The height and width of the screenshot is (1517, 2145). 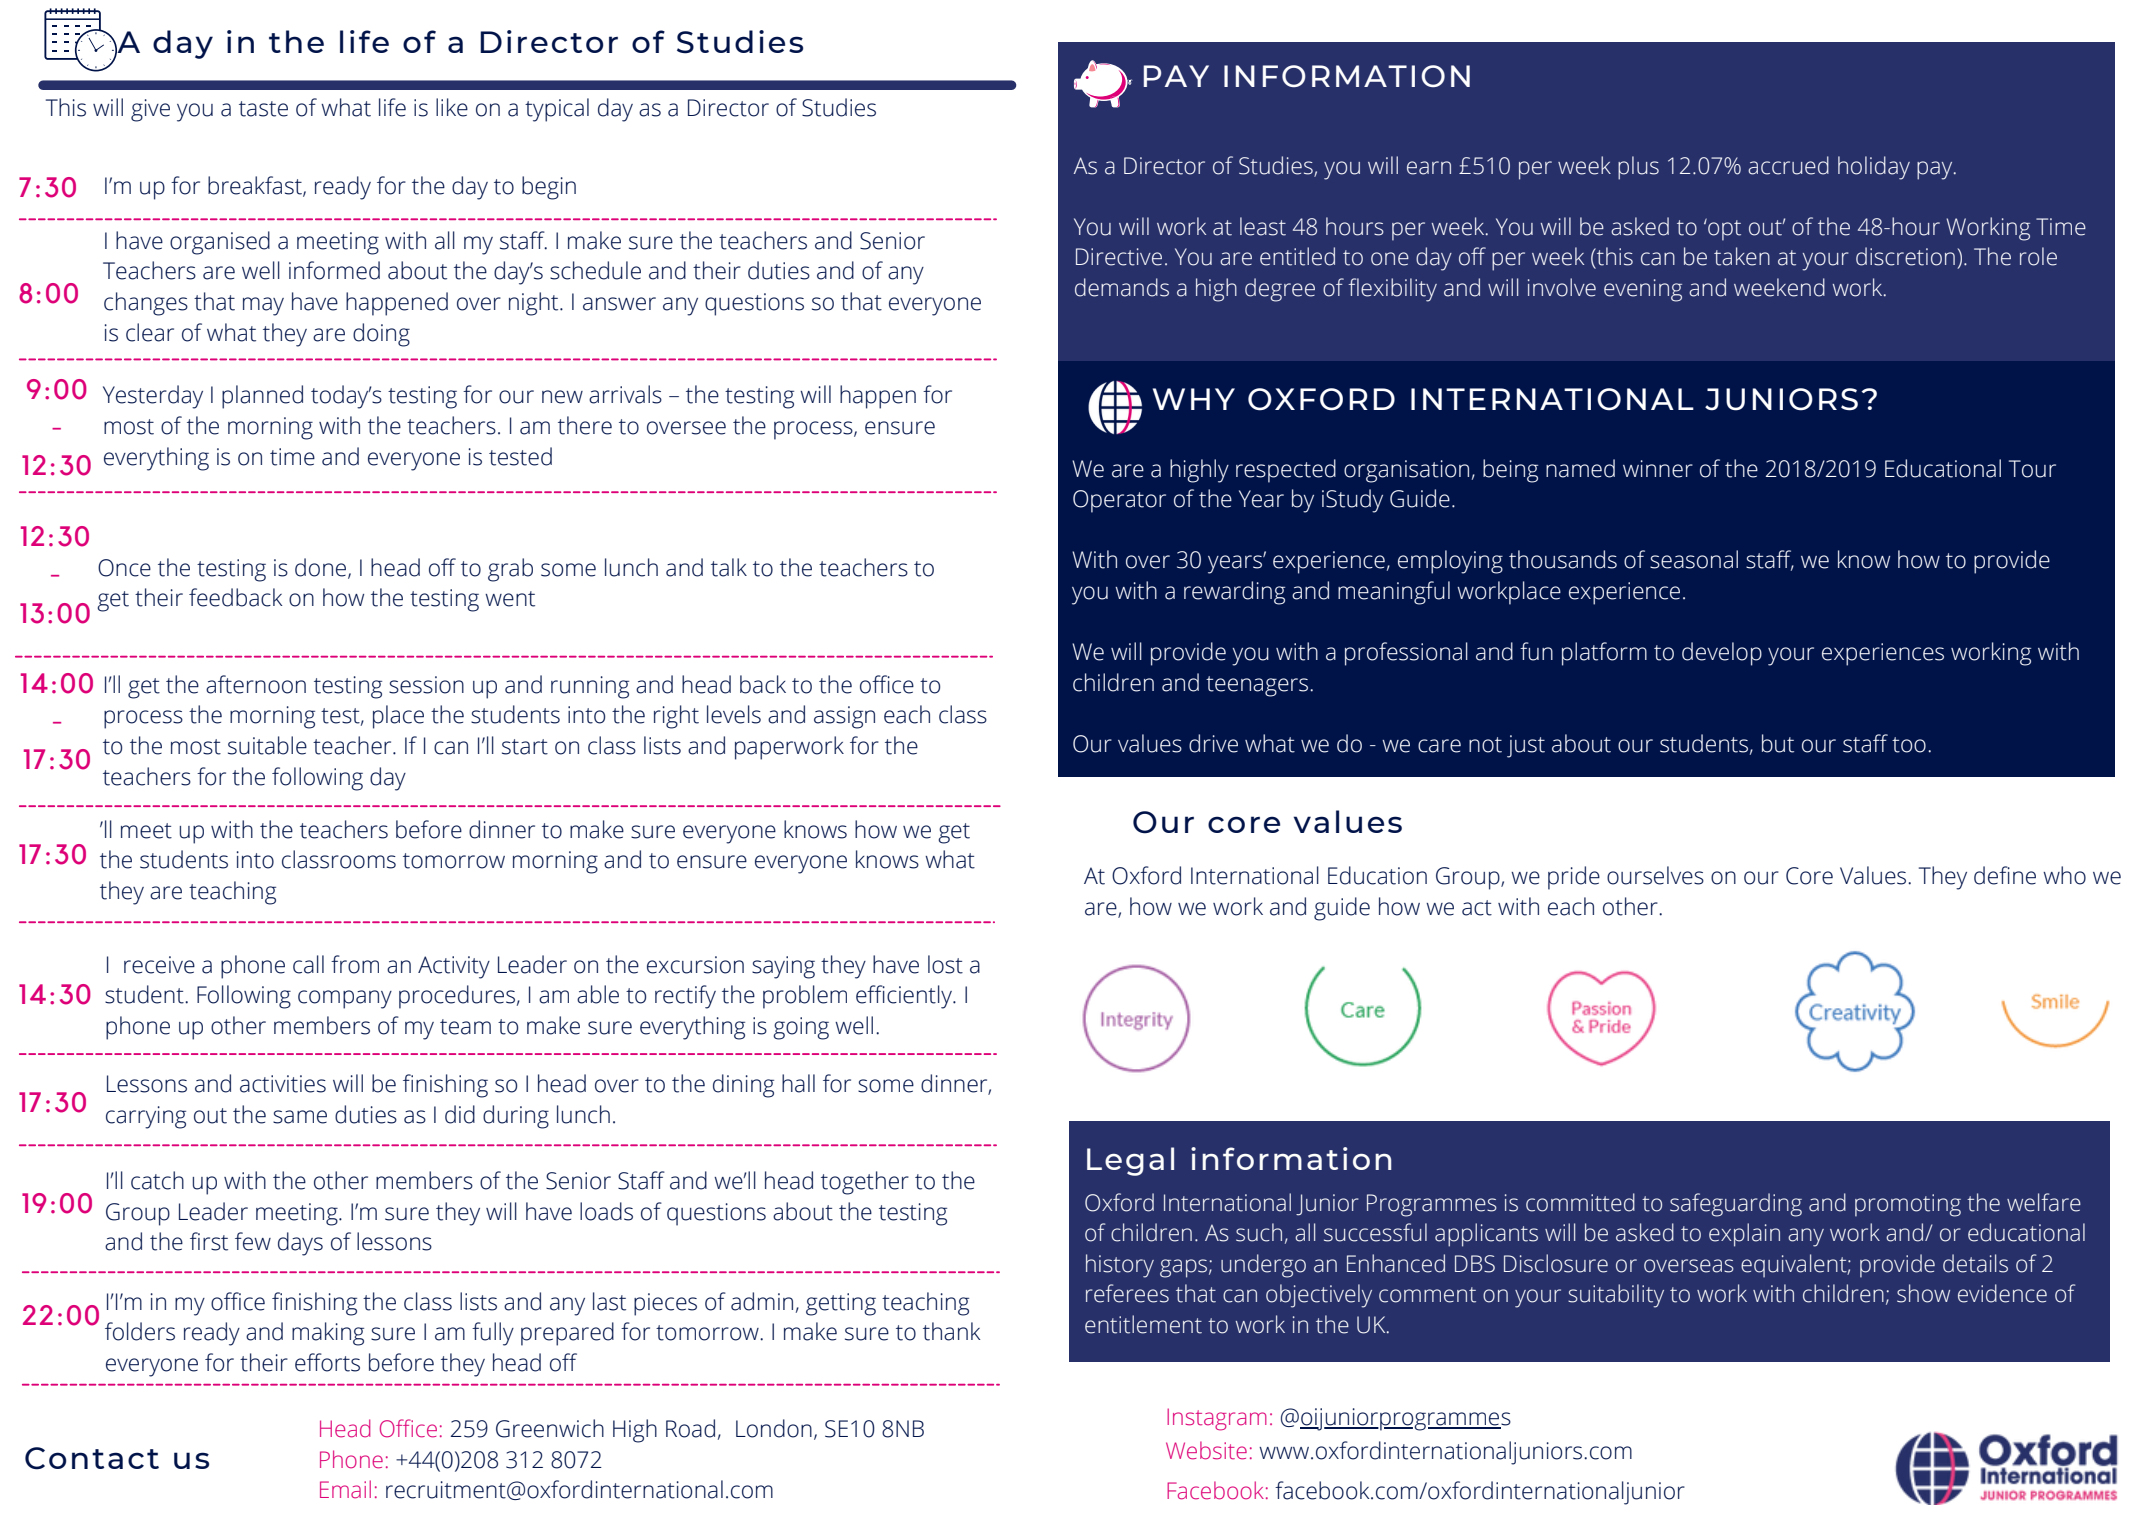 What do you see at coordinates (1206, 1450) in the screenshot?
I see `Website` at bounding box center [1206, 1450].
